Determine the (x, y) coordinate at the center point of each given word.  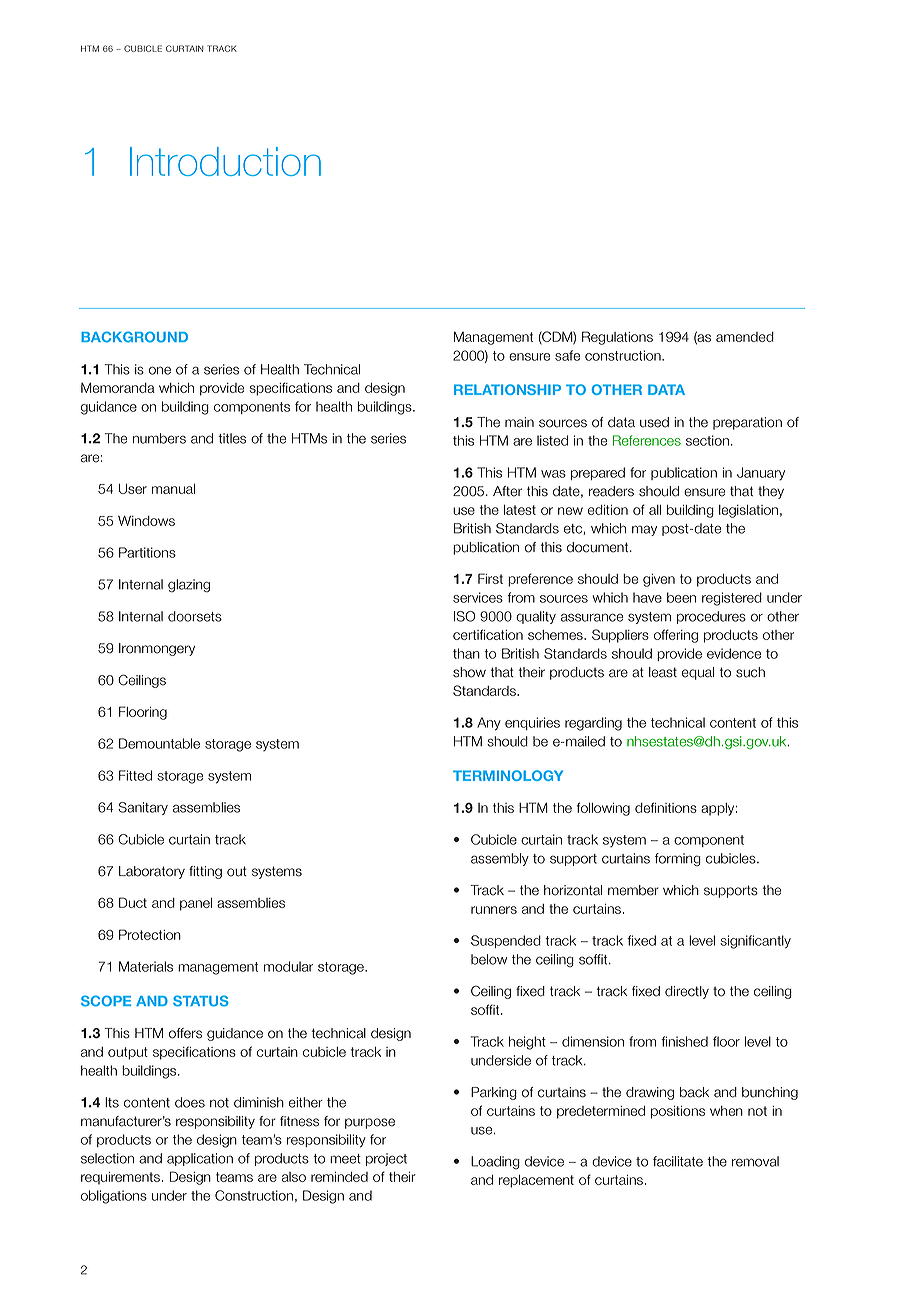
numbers (159, 438)
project (386, 1159)
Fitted (135, 775)
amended (745, 337)
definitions (666, 807)
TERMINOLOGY (508, 775)
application (200, 1159)
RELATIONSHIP (507, 389)
